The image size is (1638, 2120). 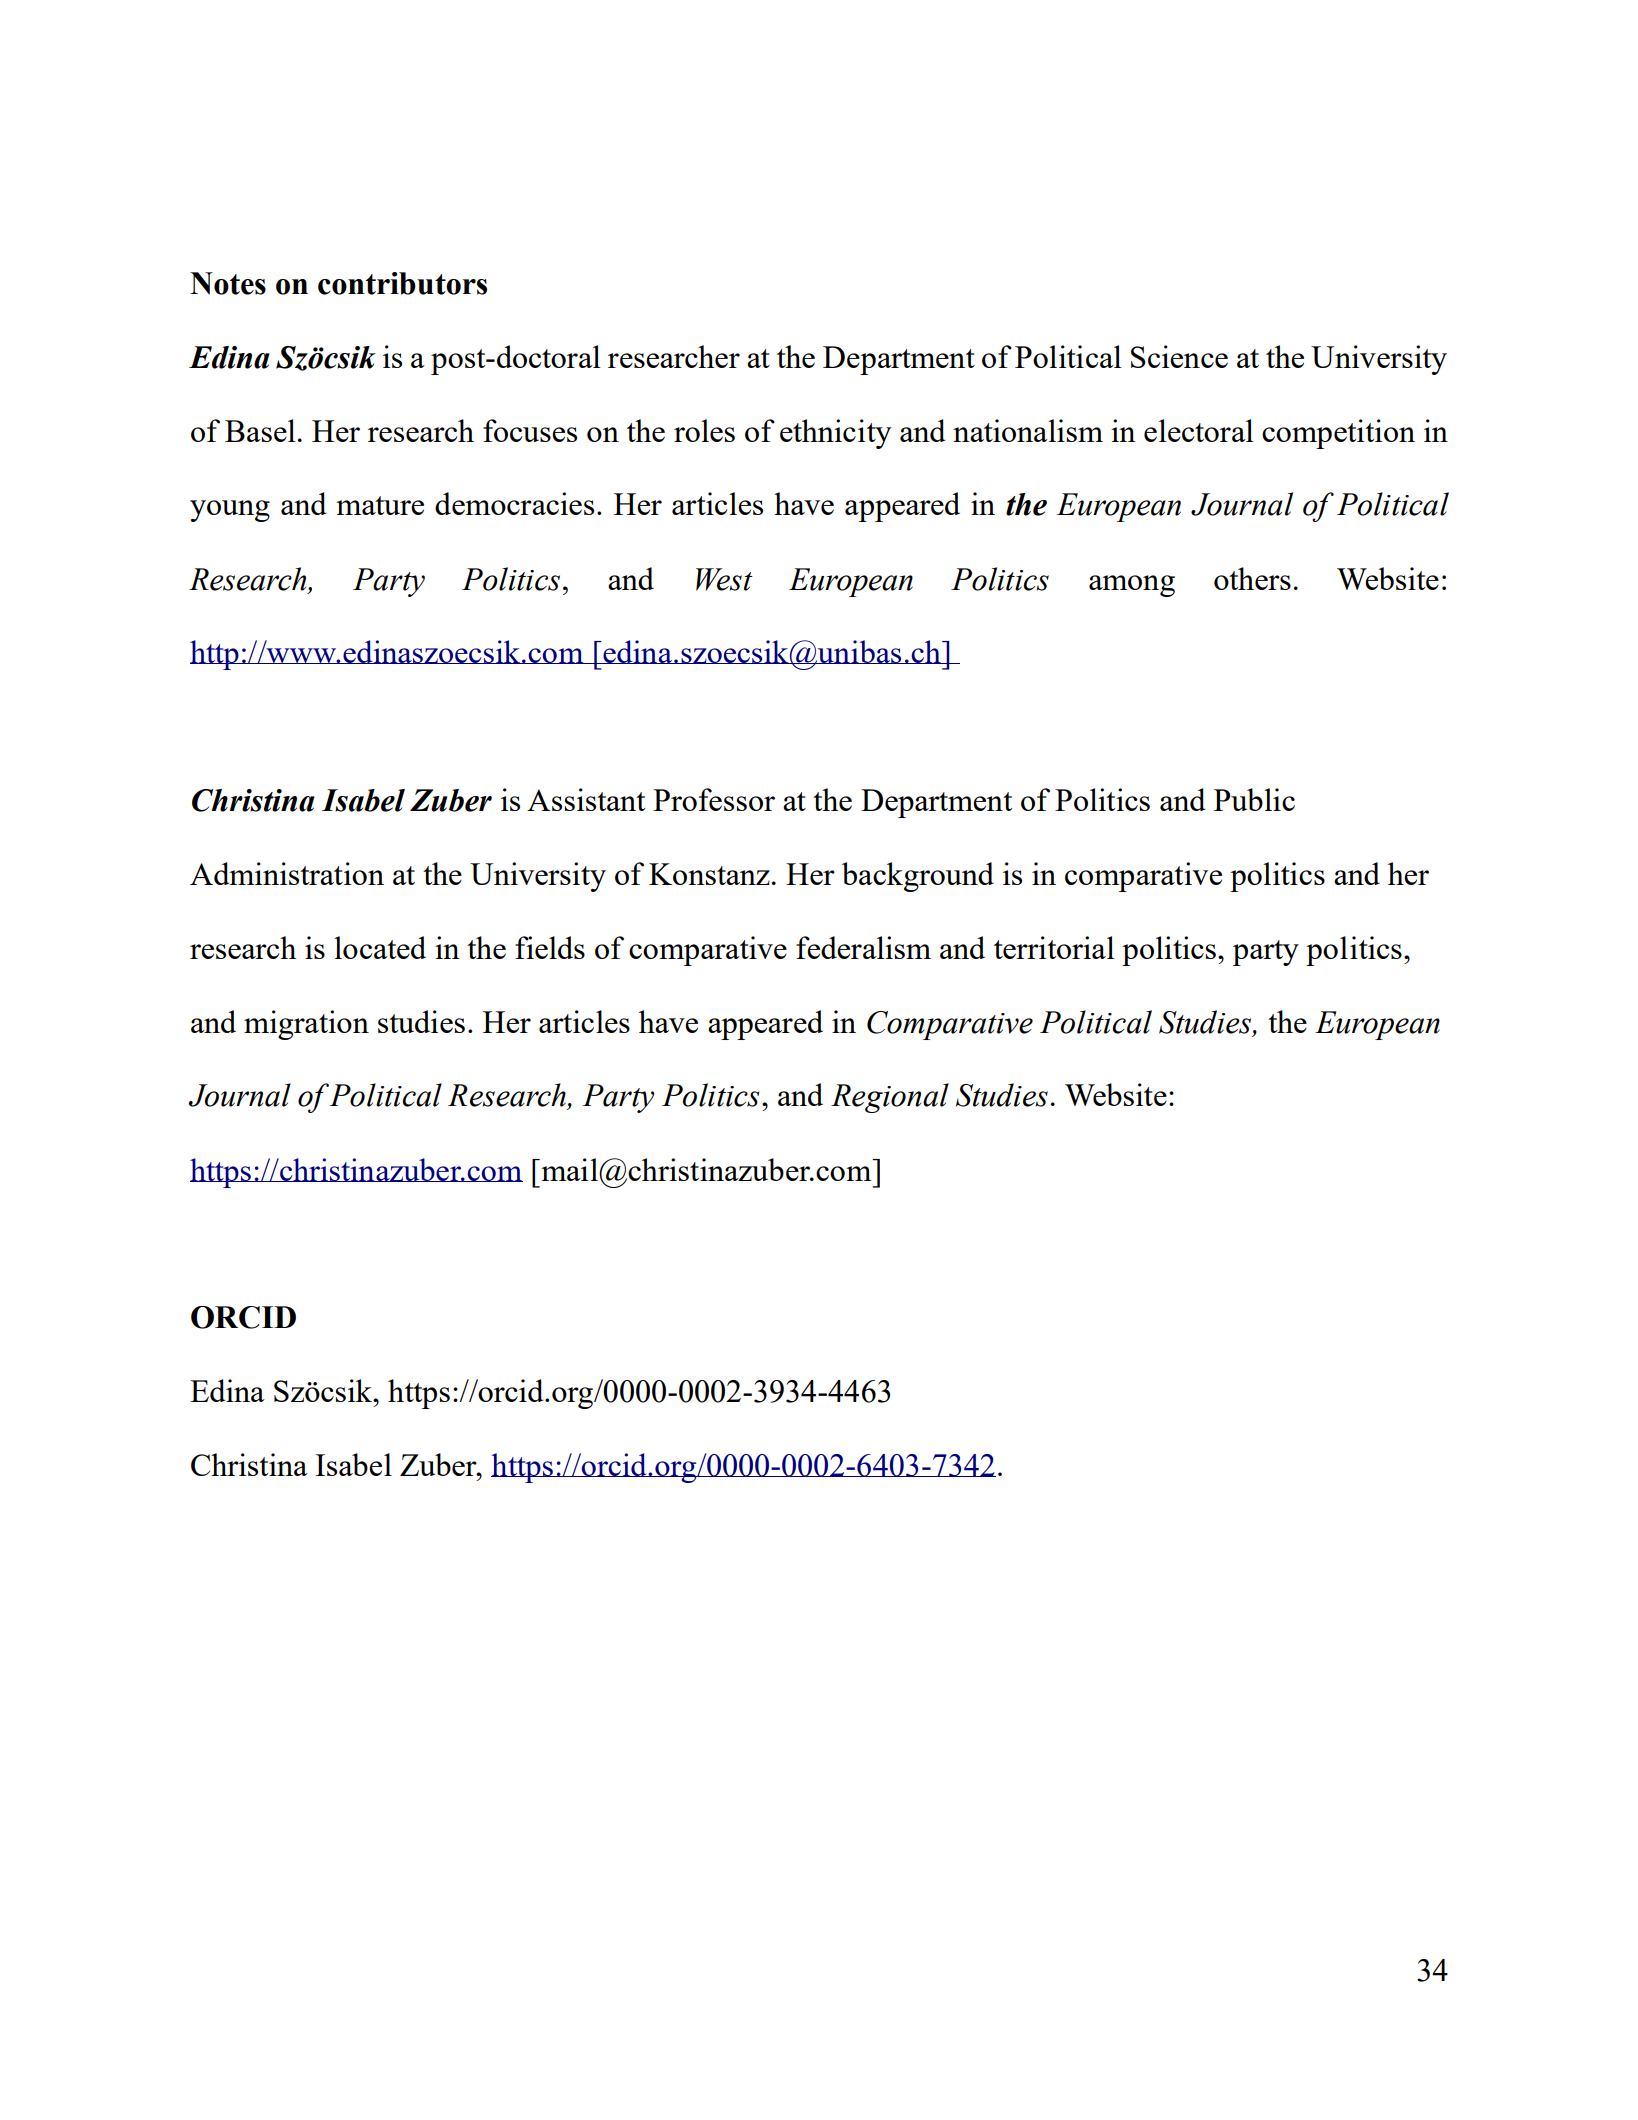 I want to click on Professor, so click(x=714, y=799).
